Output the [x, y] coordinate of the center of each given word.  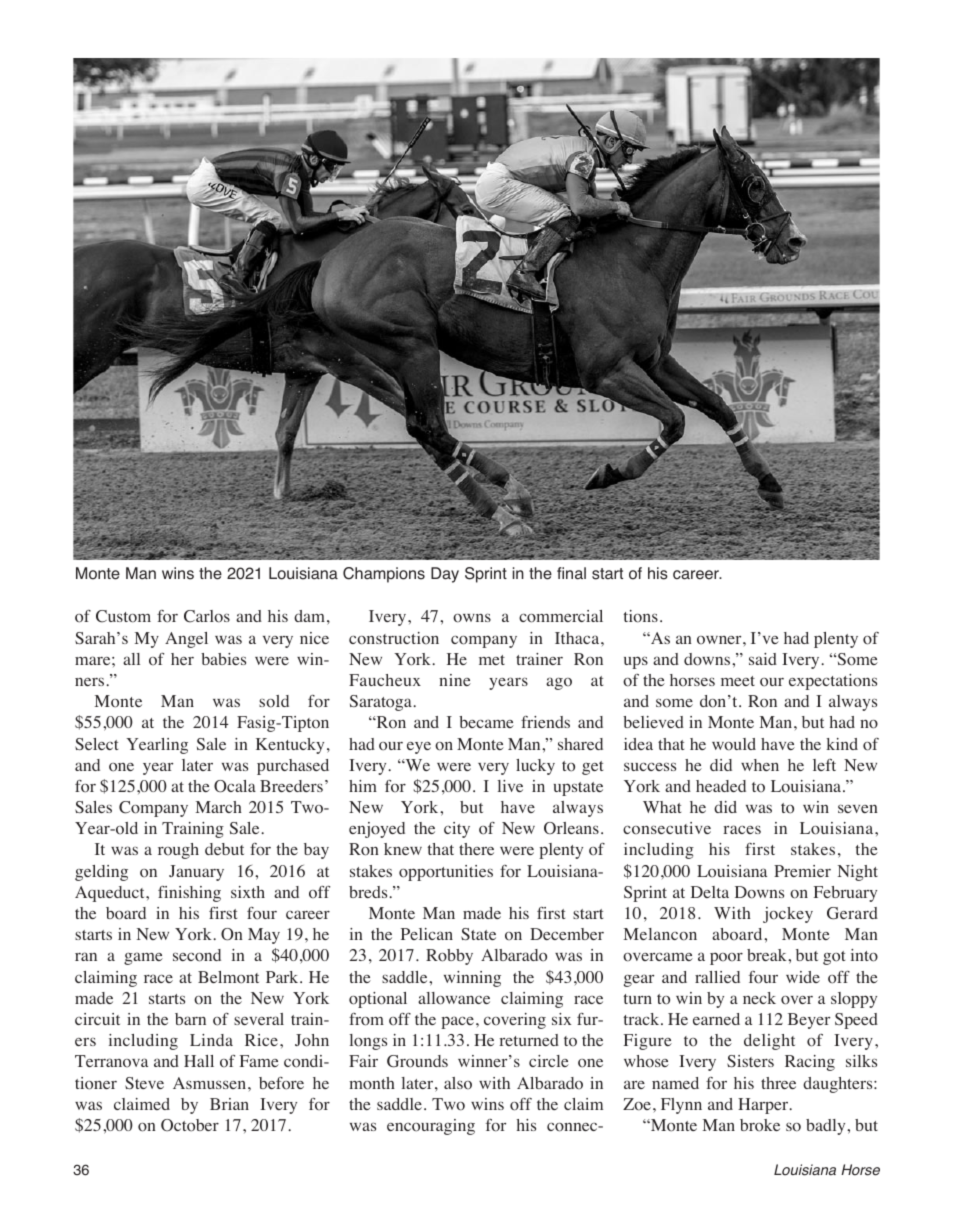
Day [445, 575]
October [190, 1125]
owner [720, 640]
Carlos [207, 616]
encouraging [431, 1127]
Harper [764, 1106]
